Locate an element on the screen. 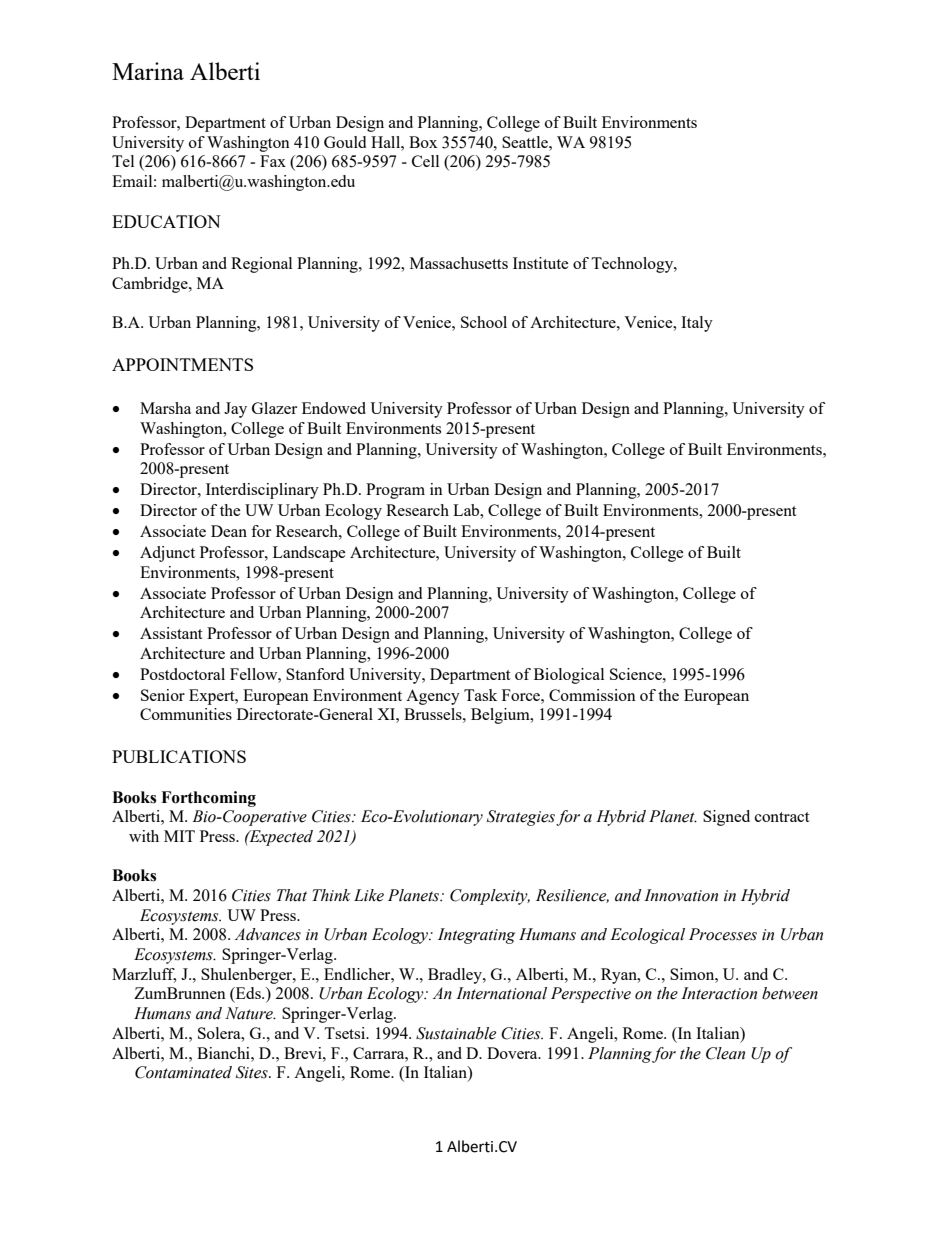  Task is located at coordinates (480, 695).
